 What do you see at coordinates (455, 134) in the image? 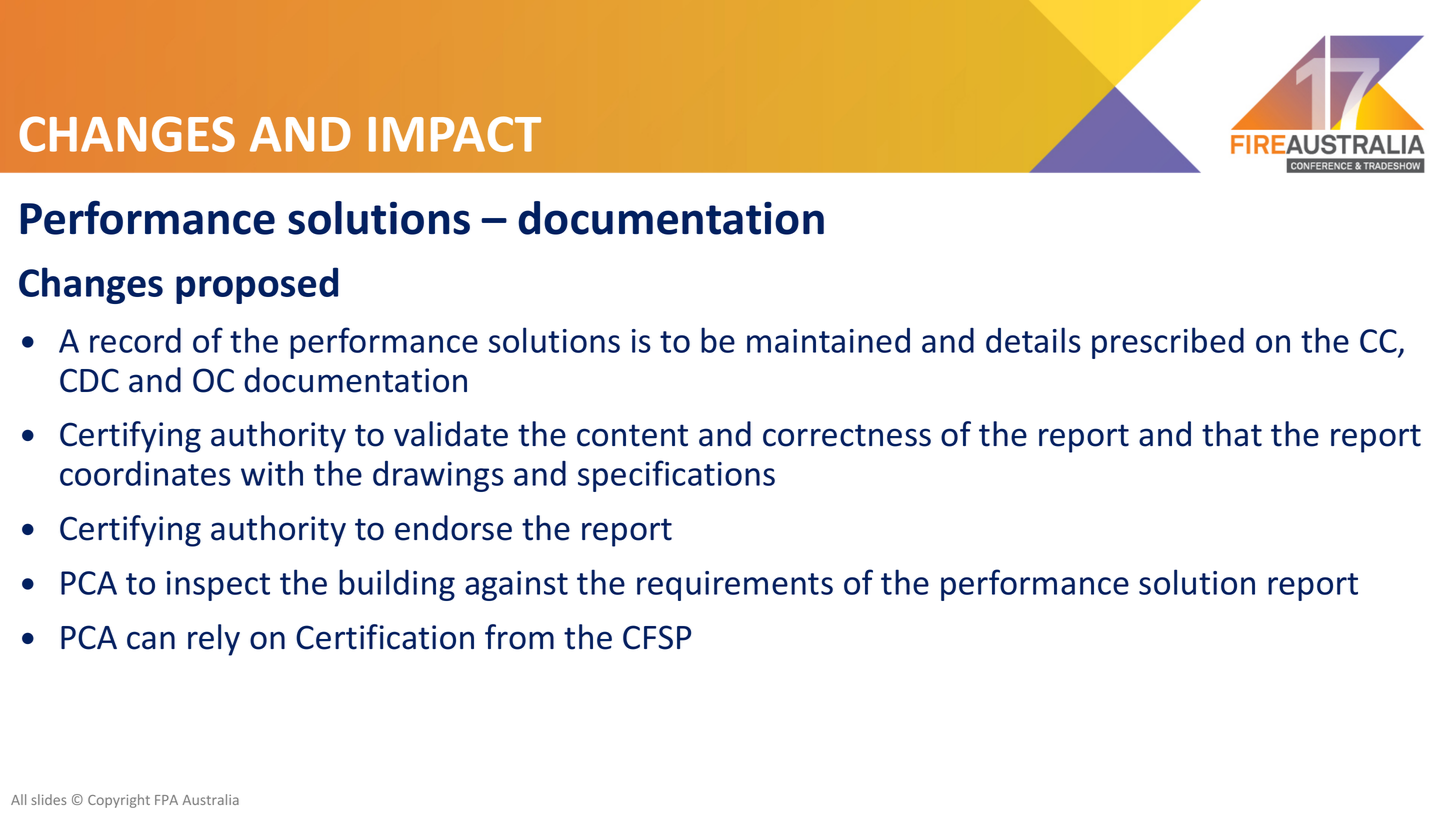
I see `IMPACT` at bounding box center [455, 134].
